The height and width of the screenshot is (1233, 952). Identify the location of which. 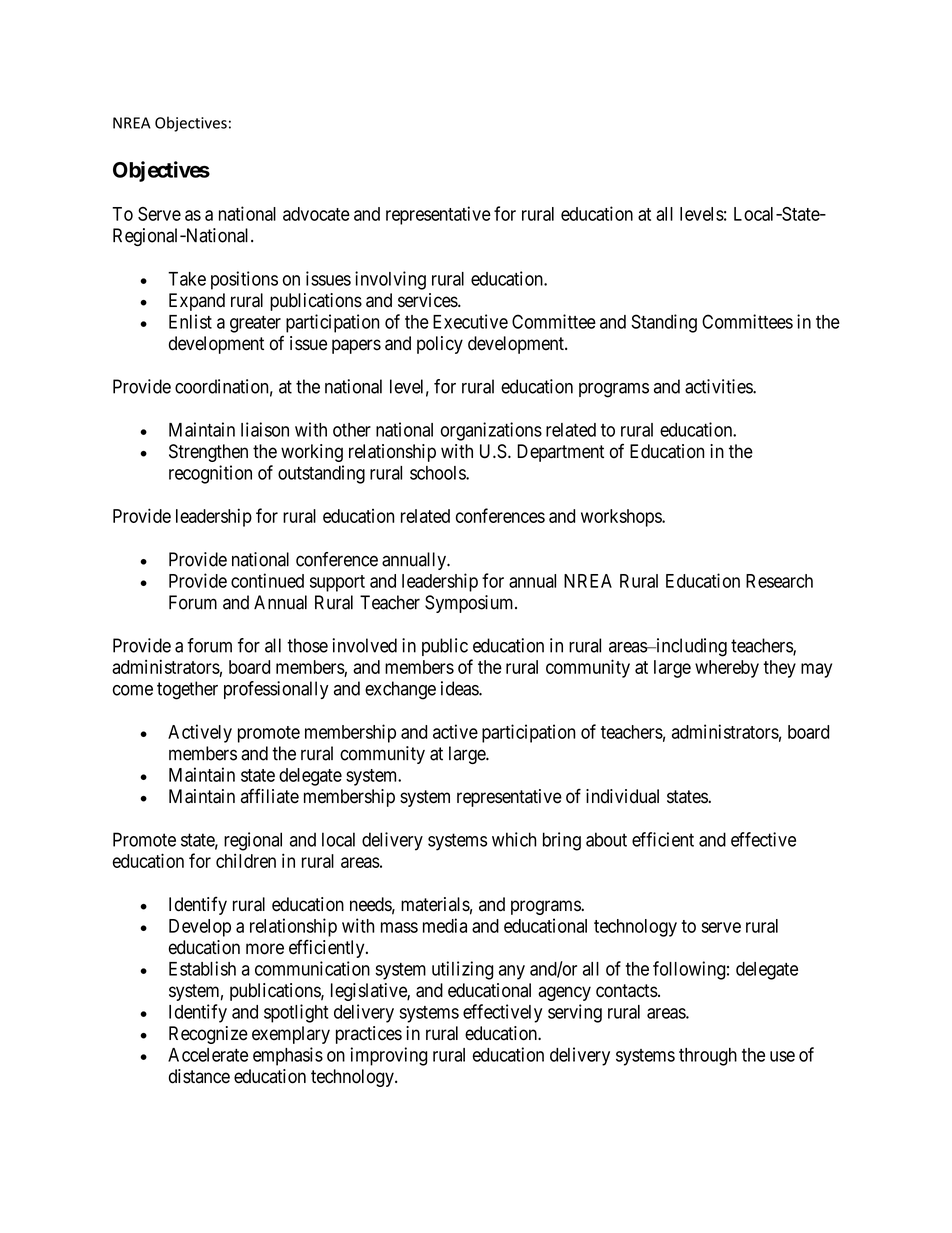
(514, 839).
